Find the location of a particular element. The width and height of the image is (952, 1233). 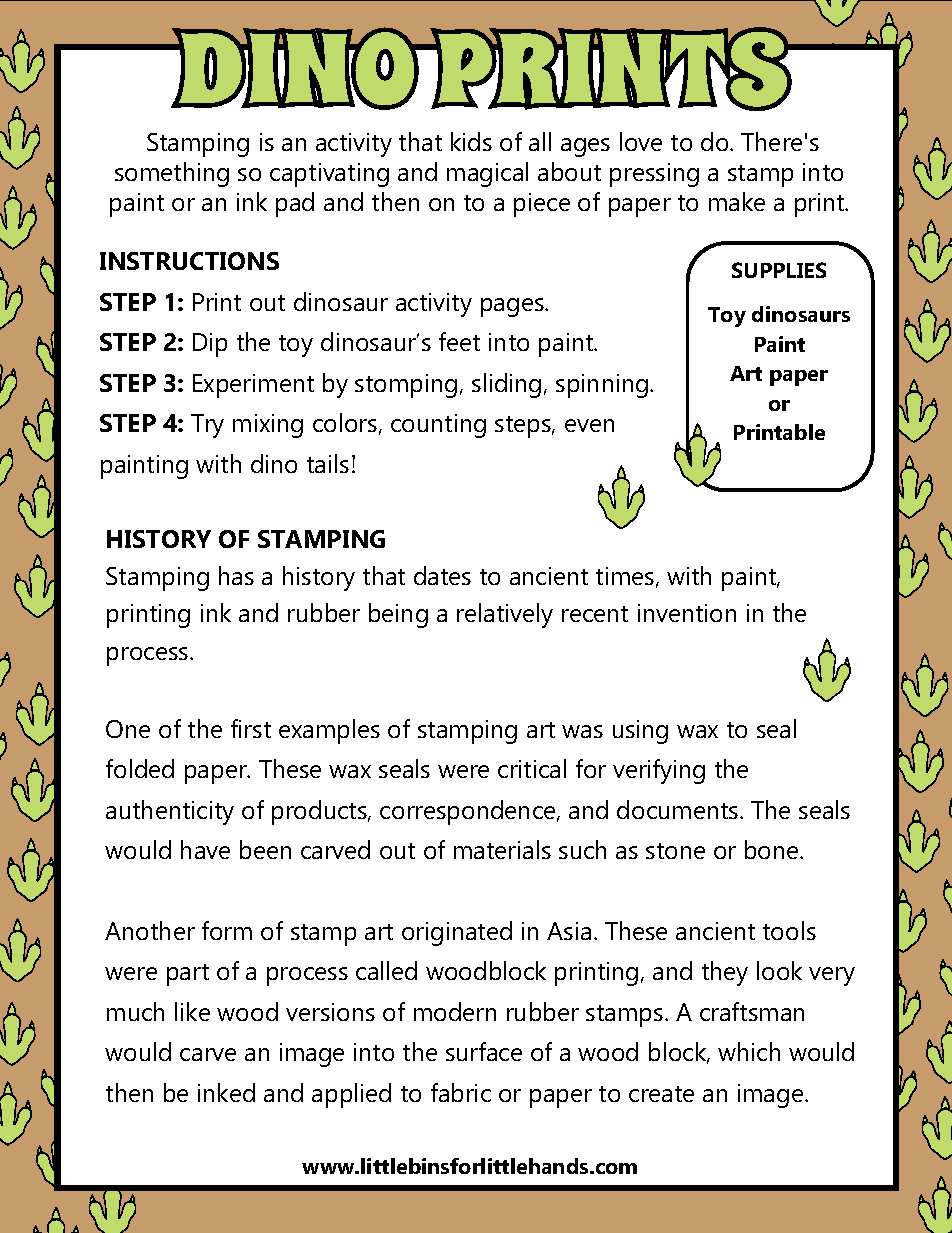

inked is located at coordinates (226, 1092).
